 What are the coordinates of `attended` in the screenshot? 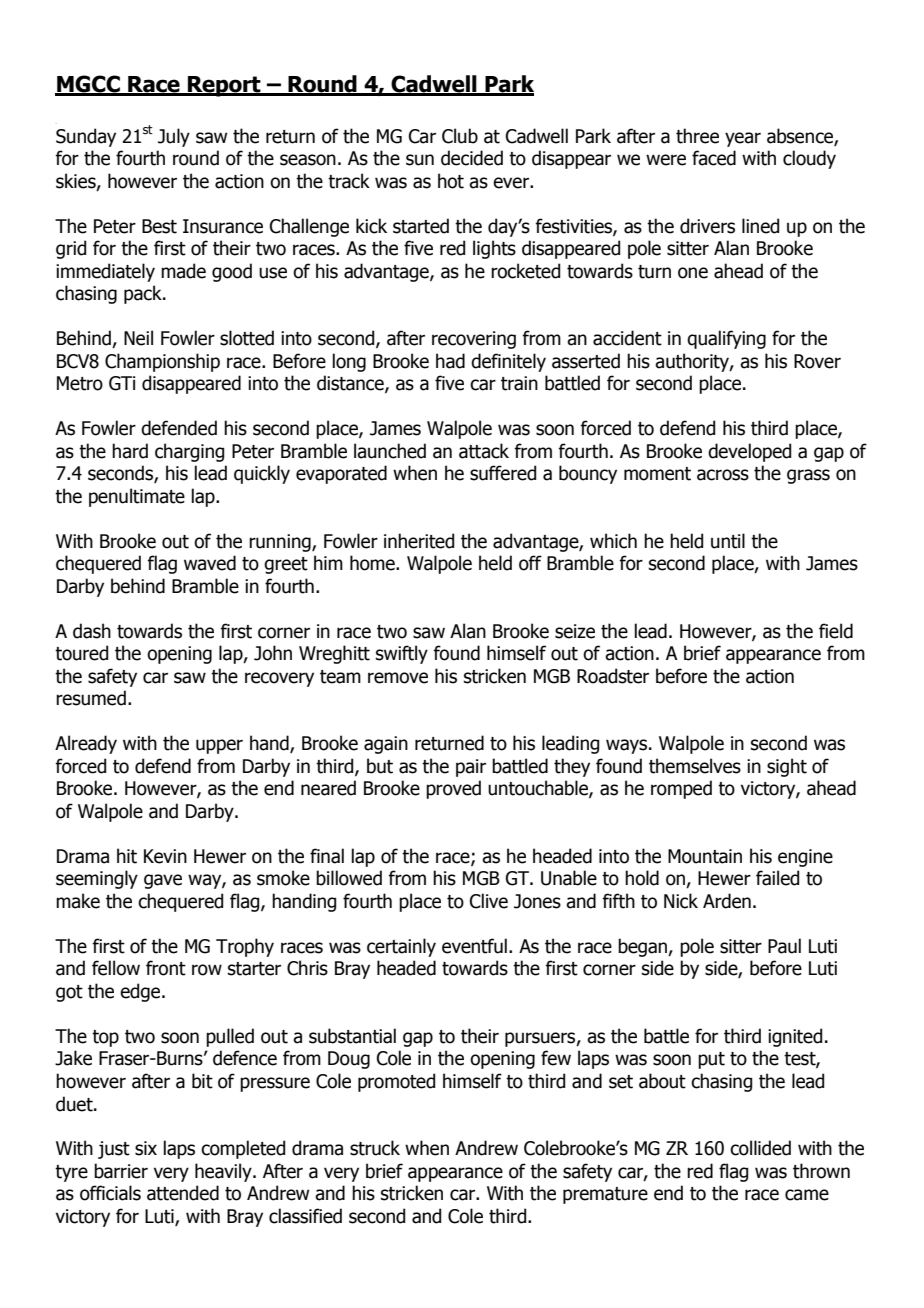 It's located at (183, 1193).
